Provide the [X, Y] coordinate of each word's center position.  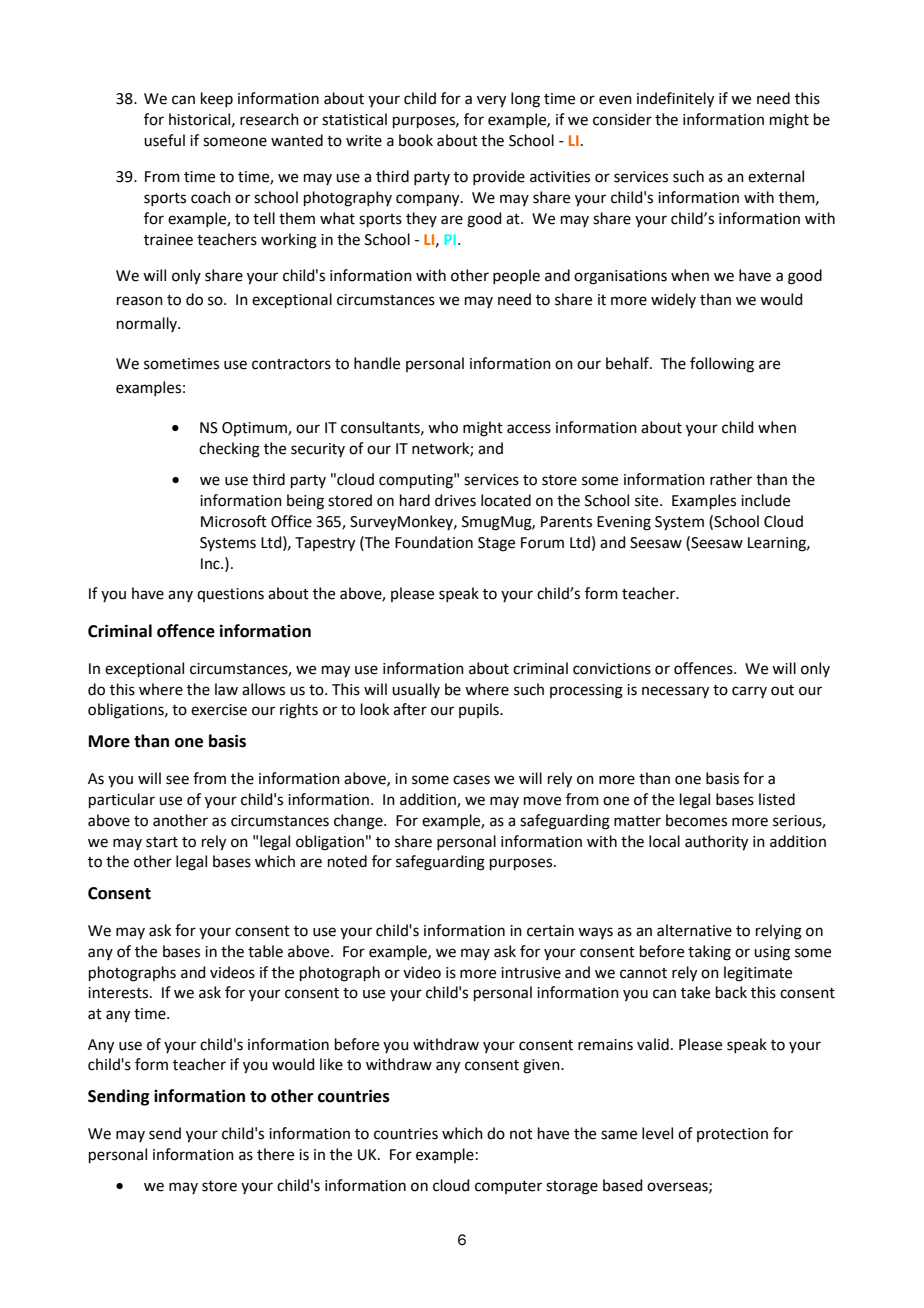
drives [455, 500]
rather [731, 479]
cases [471, 780]
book [416, 140]
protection [732, 1135]
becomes [696, 820]
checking [229, 450]
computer [508, 1187]
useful [164, 140]
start [162, 842]
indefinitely [675, 100]
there [275, 1154]
